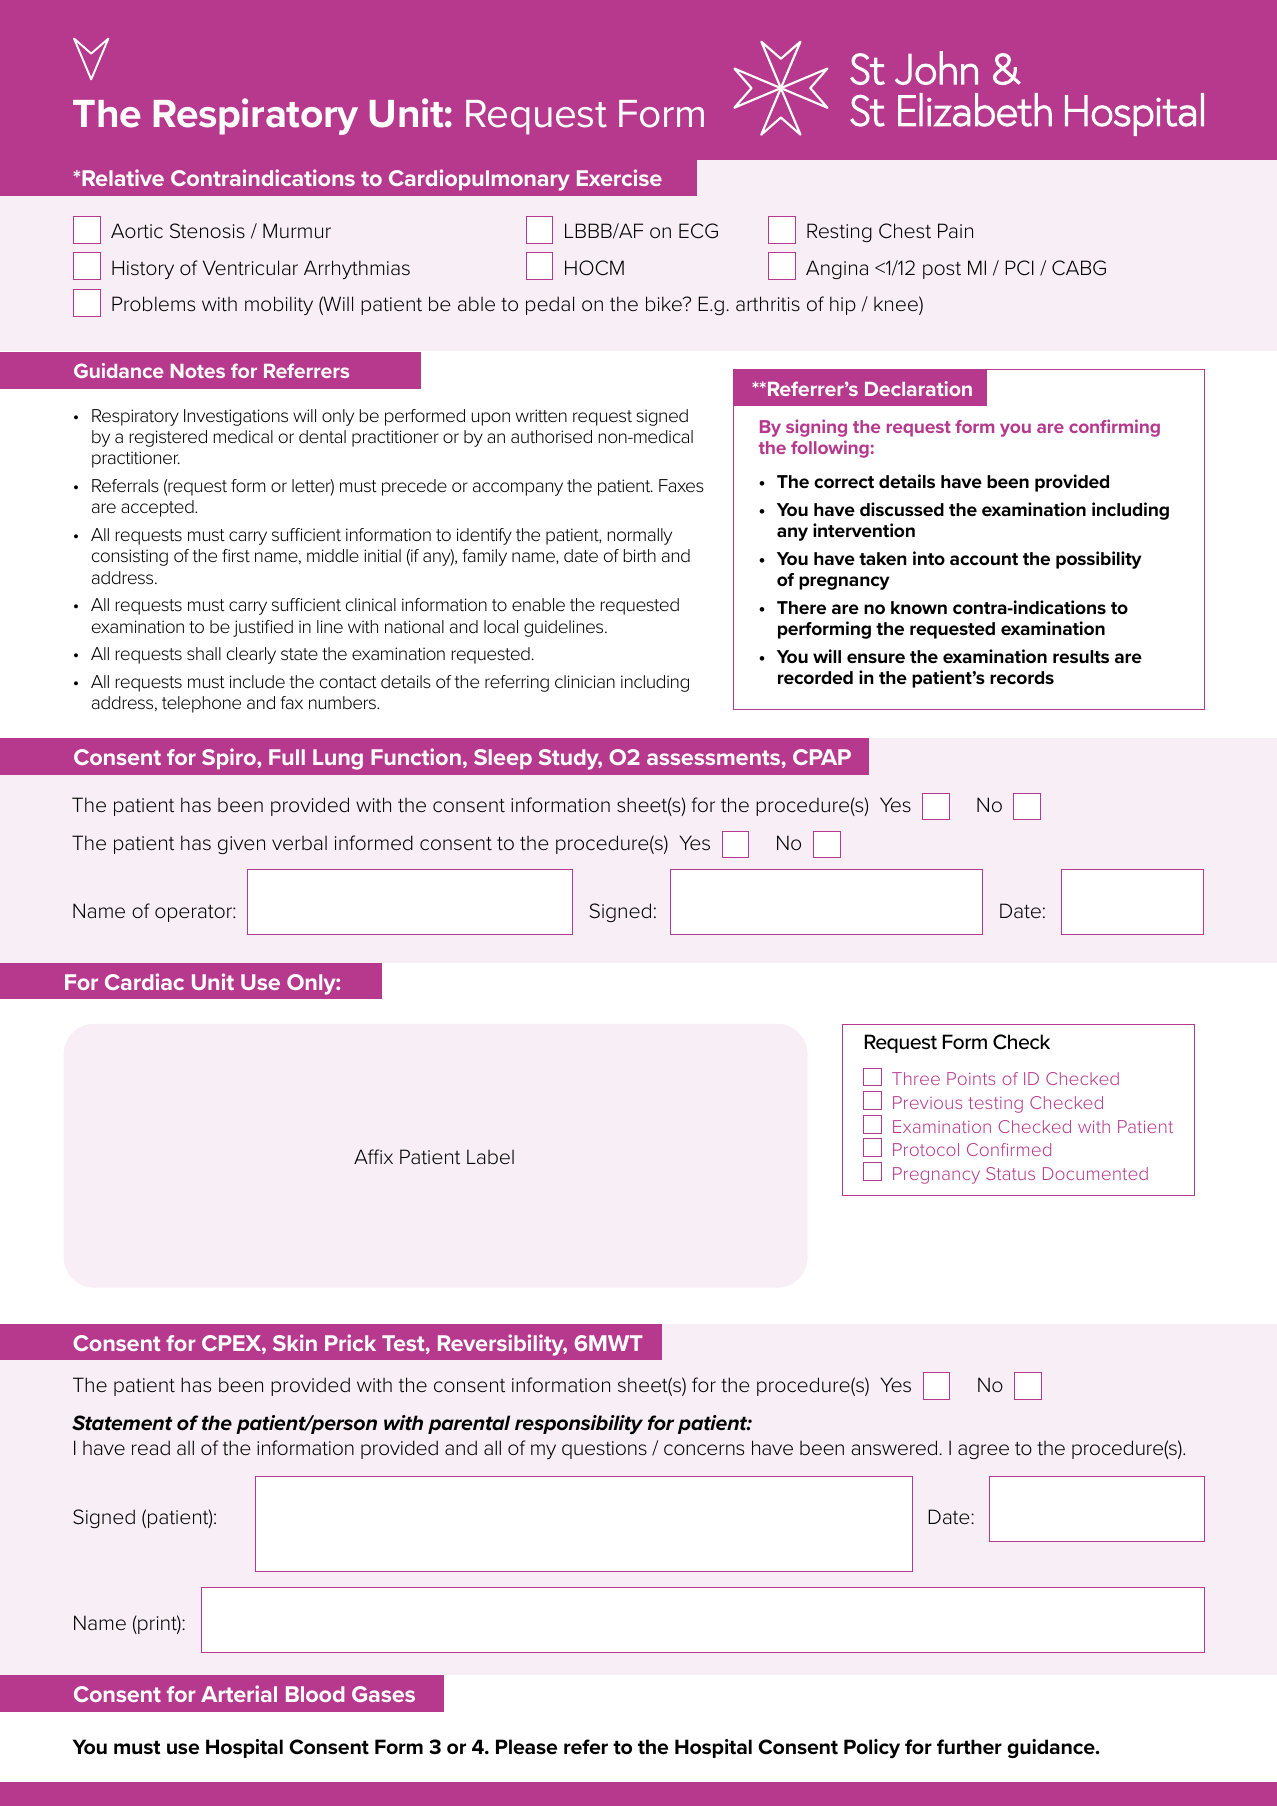 The width and height of the screenshot is (1277, 1806). What do you see at coordinates (207, 231) in the screenshot?
I see `Stenosis` at bounding box center [207, 231].
